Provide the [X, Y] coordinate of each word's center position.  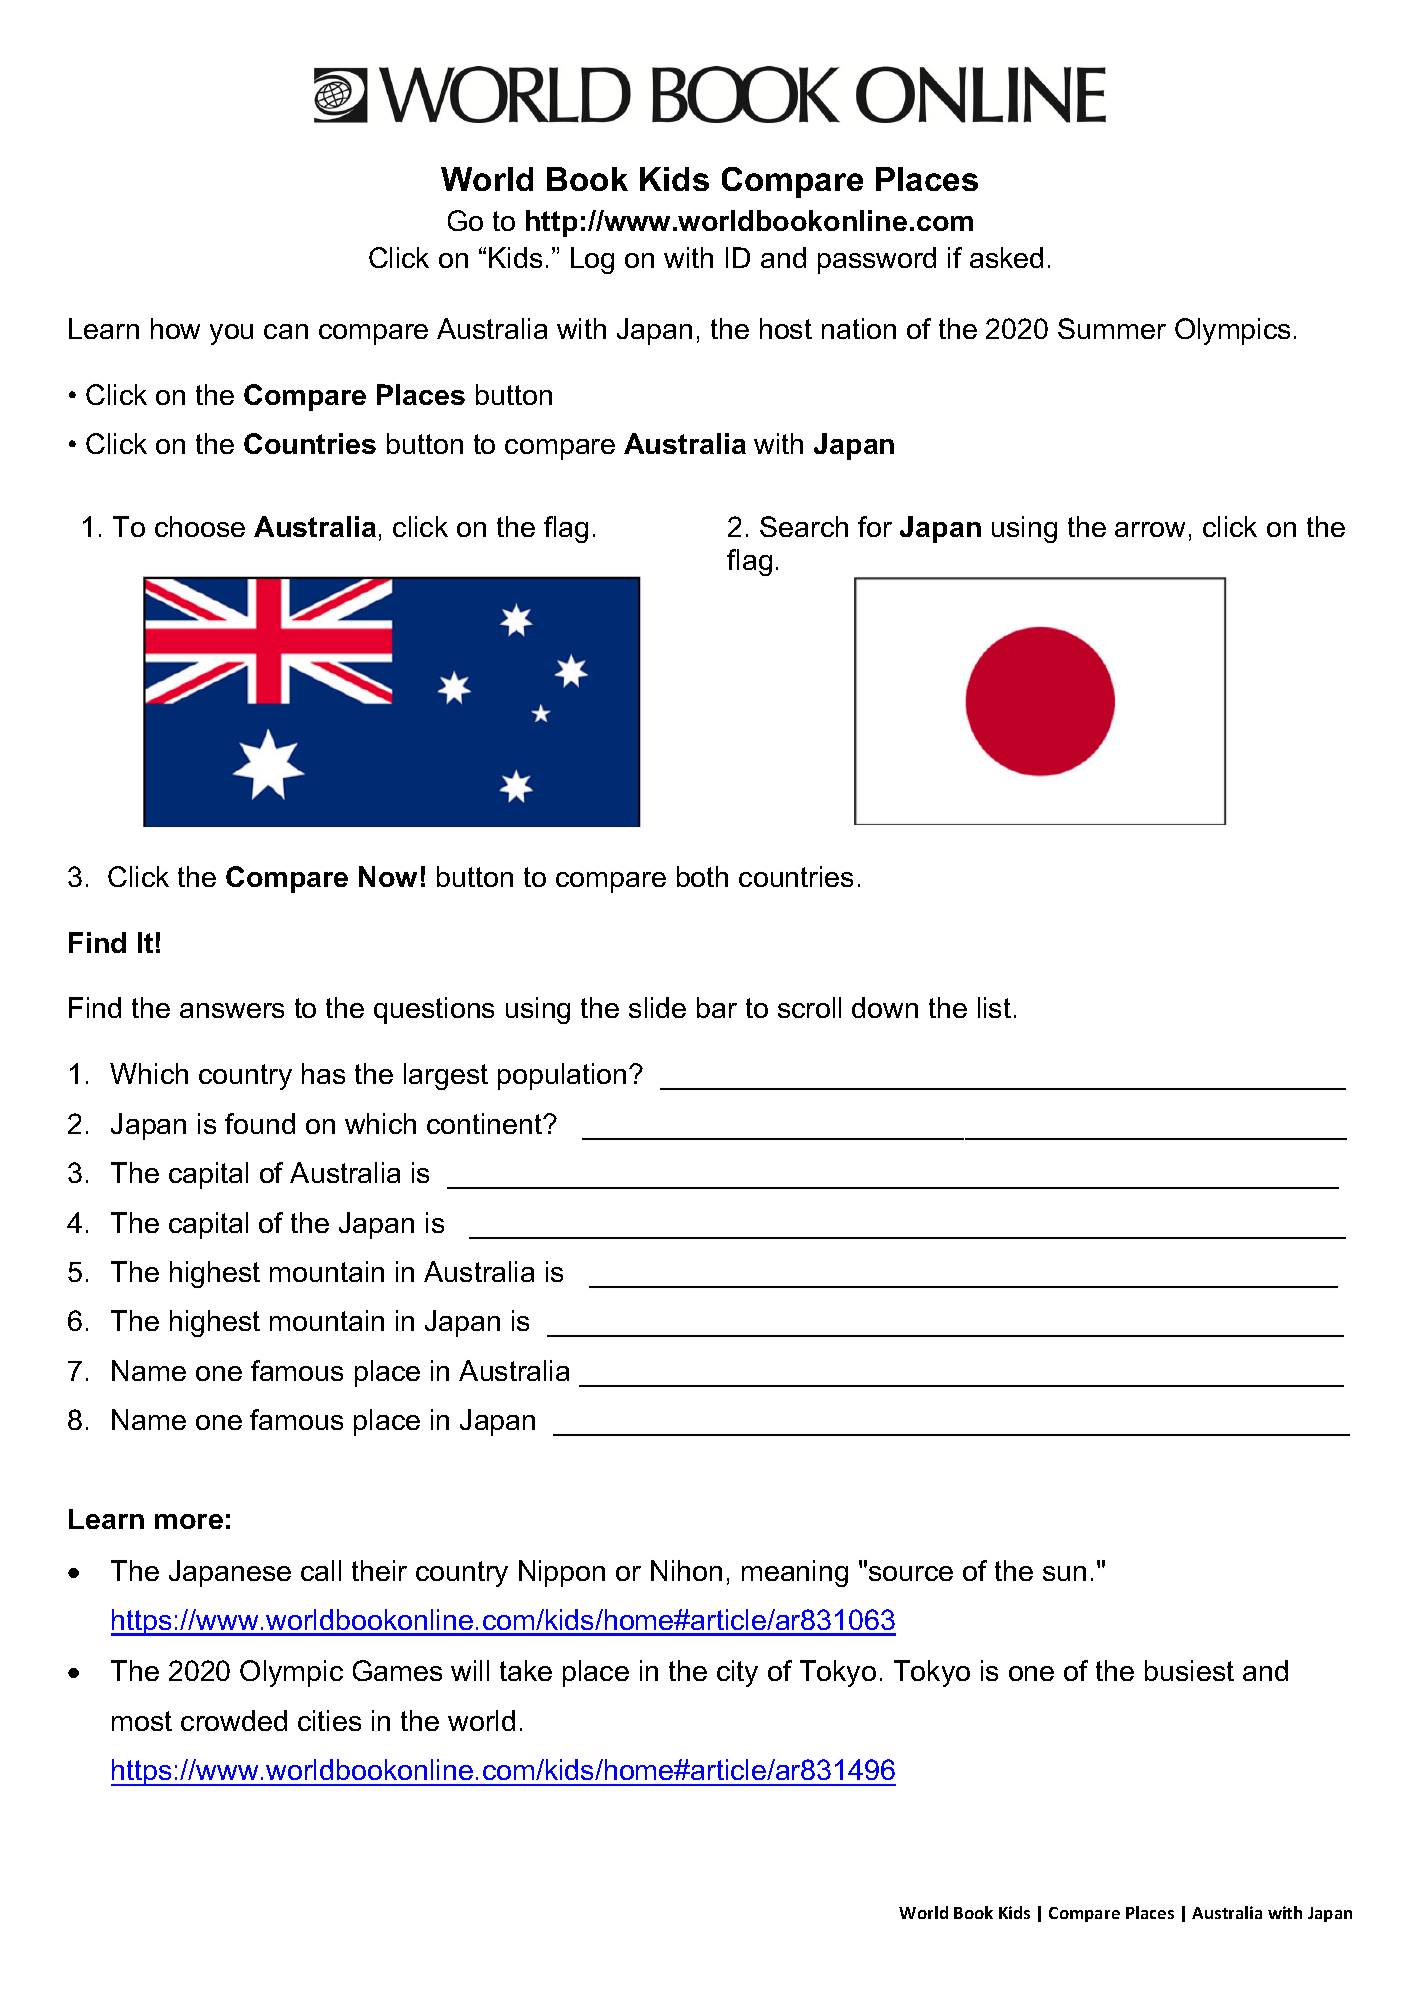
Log [592, 260]
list [994, 1007]
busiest [1189, 1670]
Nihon [686, 1570]
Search [804, 526]
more [189, 1521]
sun [1064, 1573]
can [286, 331]
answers [232, 1010]
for [875, 526]
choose [200, 526]
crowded [234, 1720]
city [737, 1673]
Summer [1112, 328]
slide [657, 1007]
